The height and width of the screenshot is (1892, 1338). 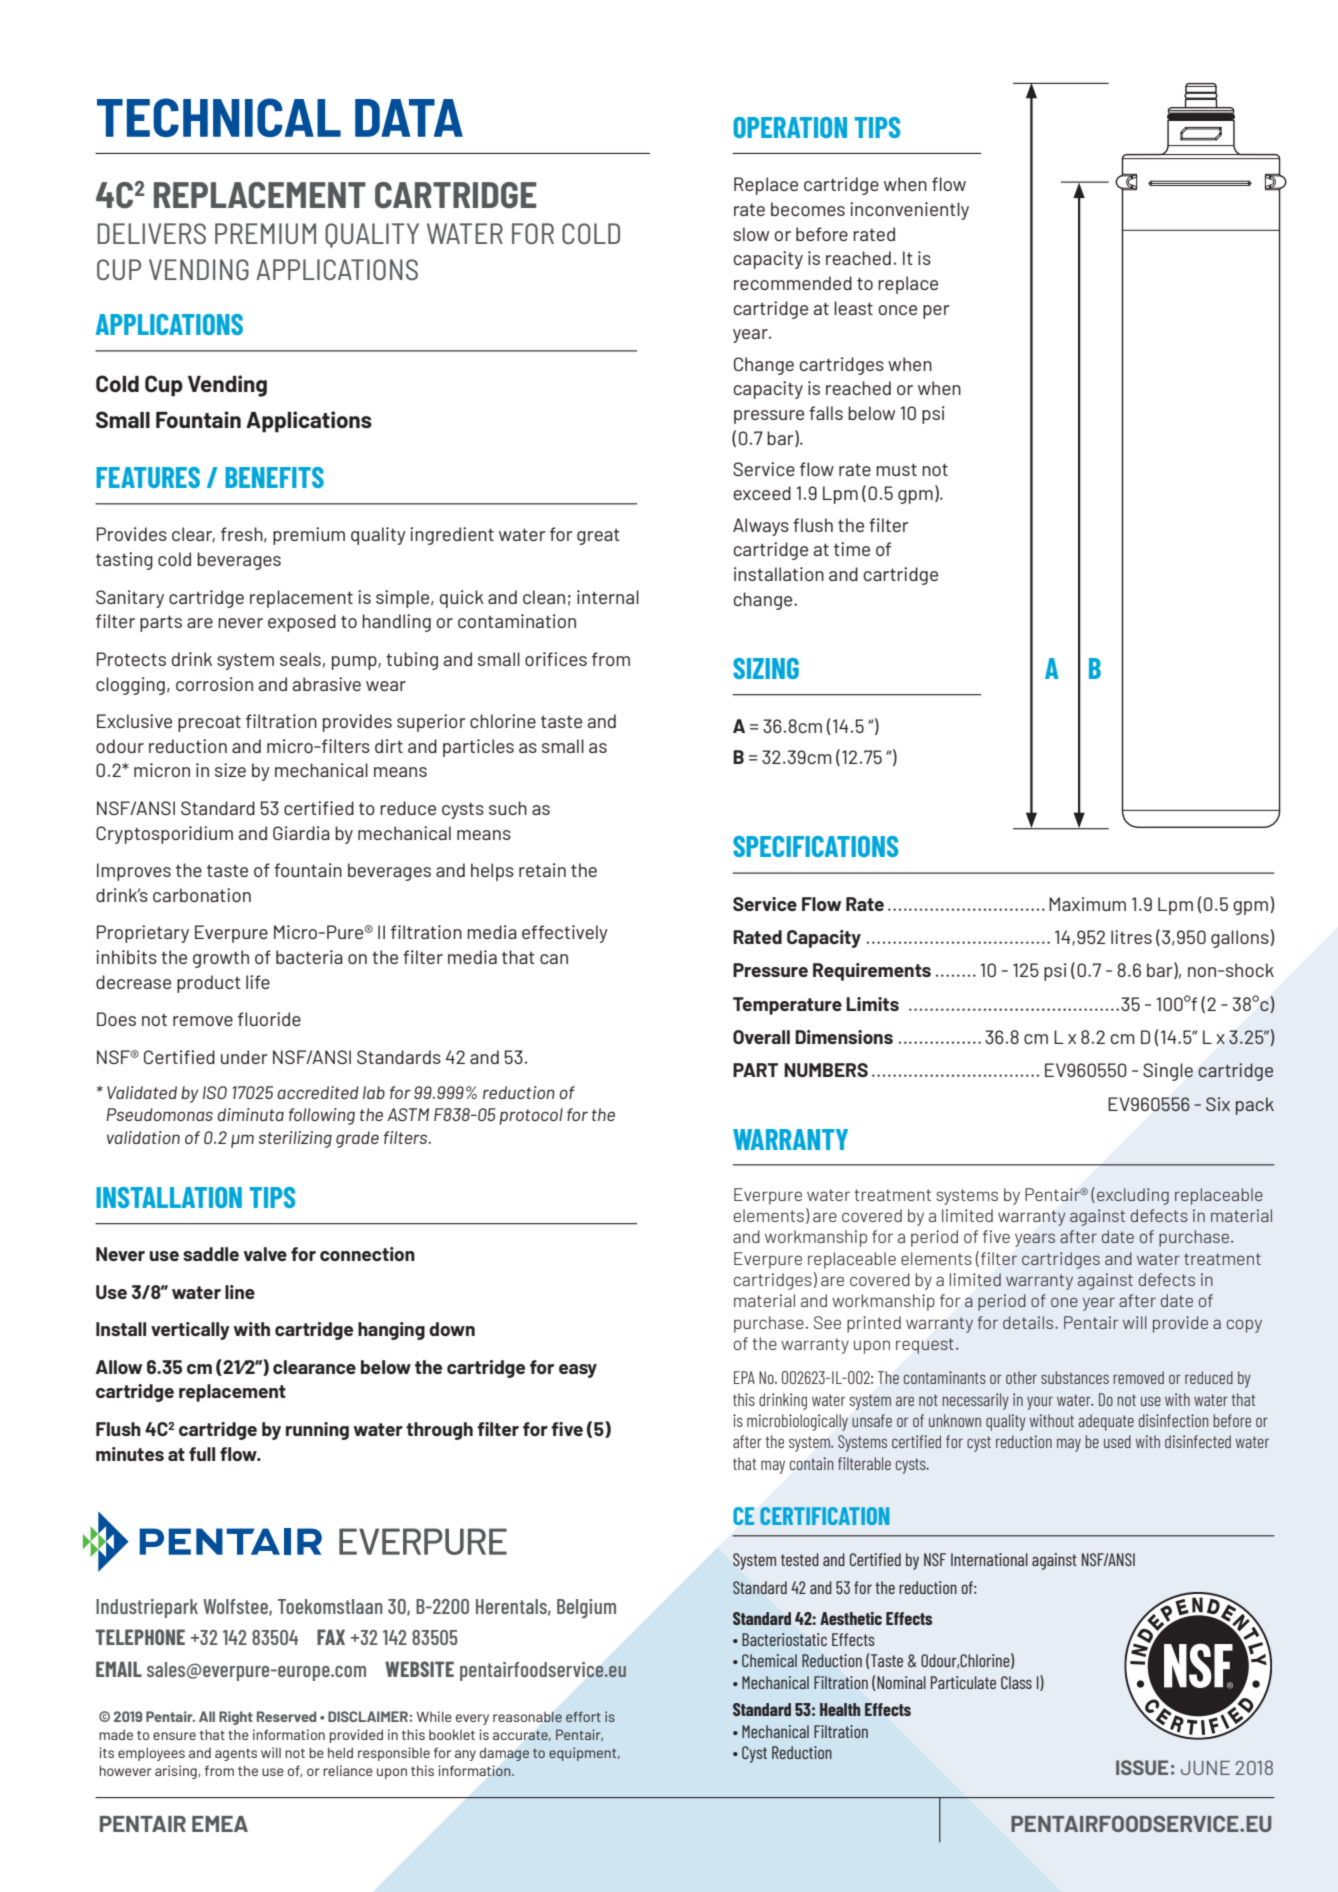 What do you see at coordinates (583, 1717) in the screenshot?
I see `effort` at bounding box center [583, 1717].
